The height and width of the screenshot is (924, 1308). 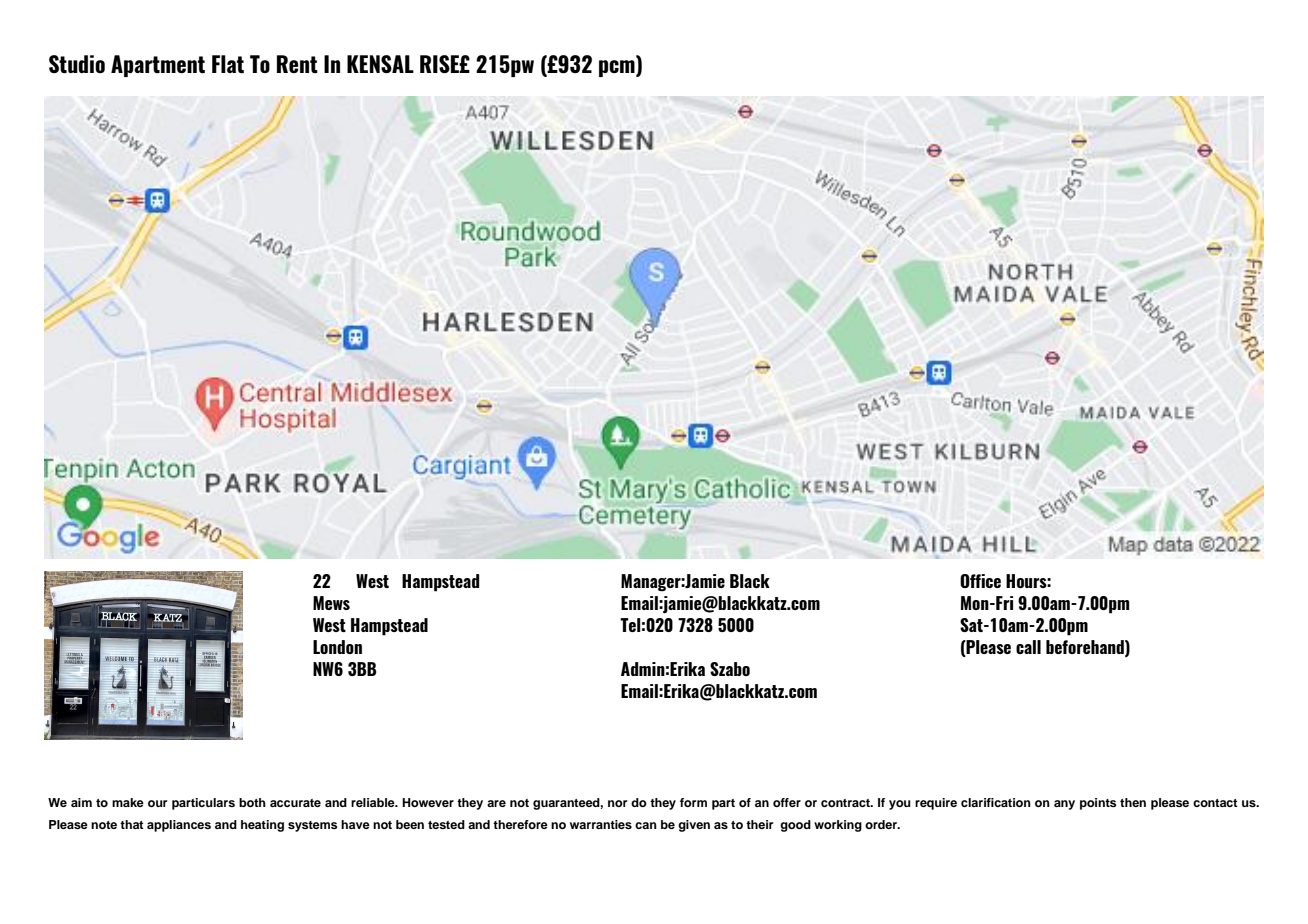 What do you see at coordinates (331, 603) in the screenshot?
I see `Mews` at bounding box center [331, 603].
